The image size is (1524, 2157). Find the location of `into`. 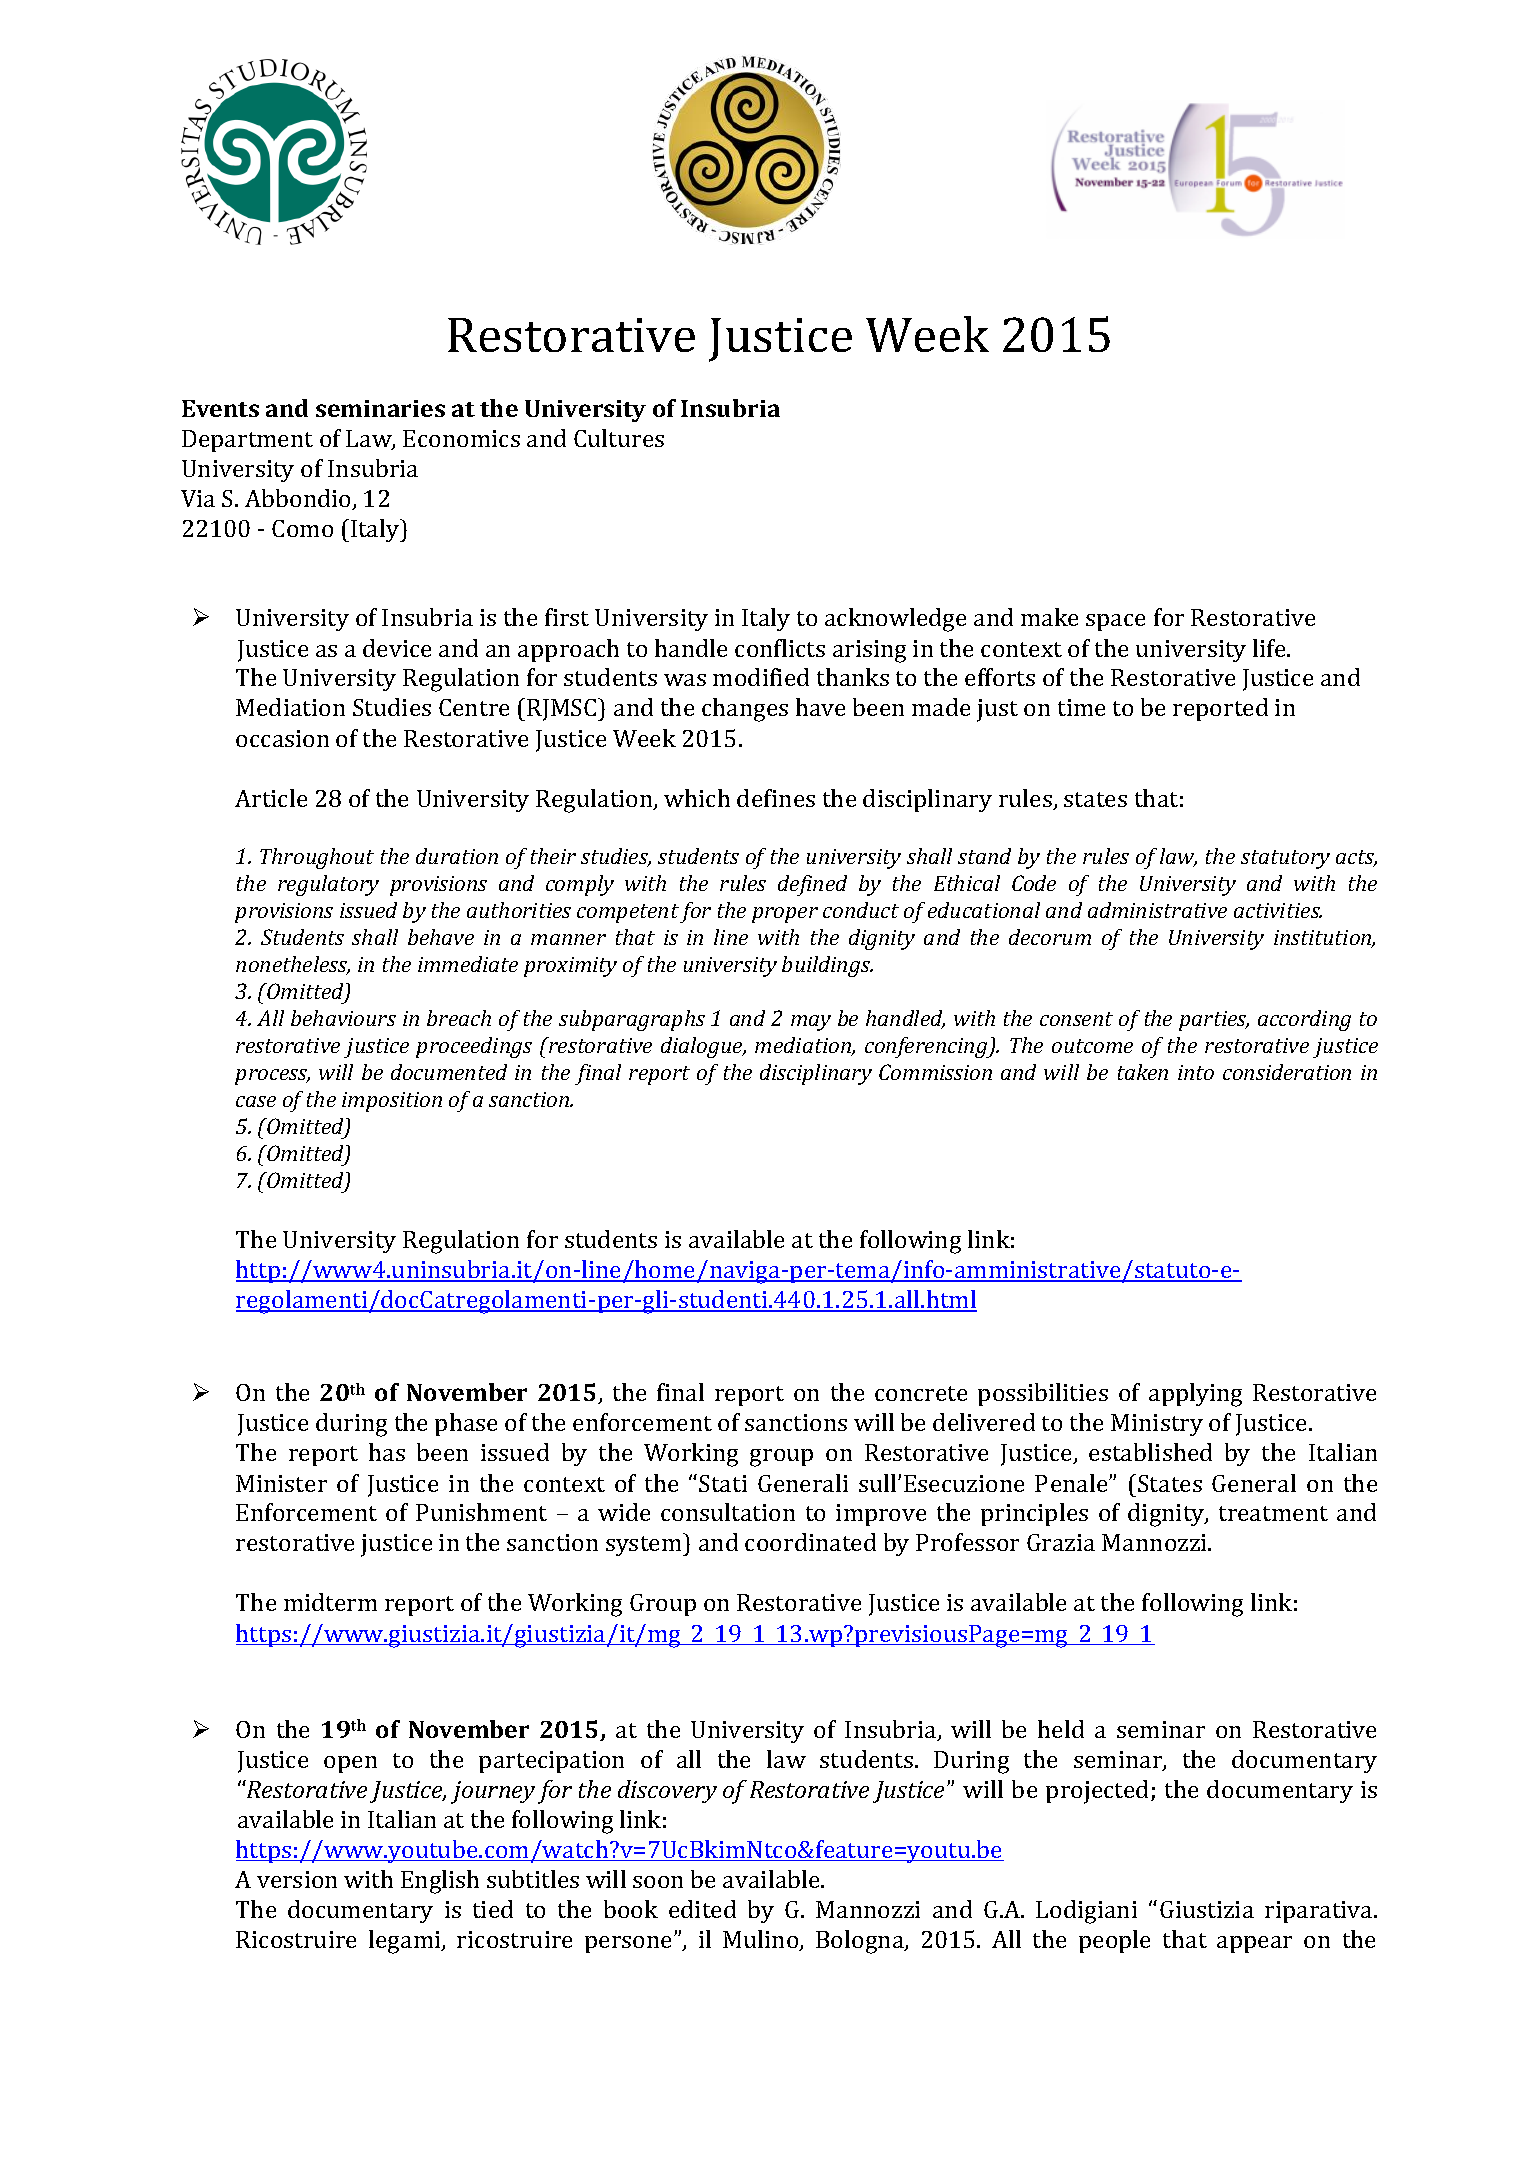

into is located at coordinates (1196, 1072).
